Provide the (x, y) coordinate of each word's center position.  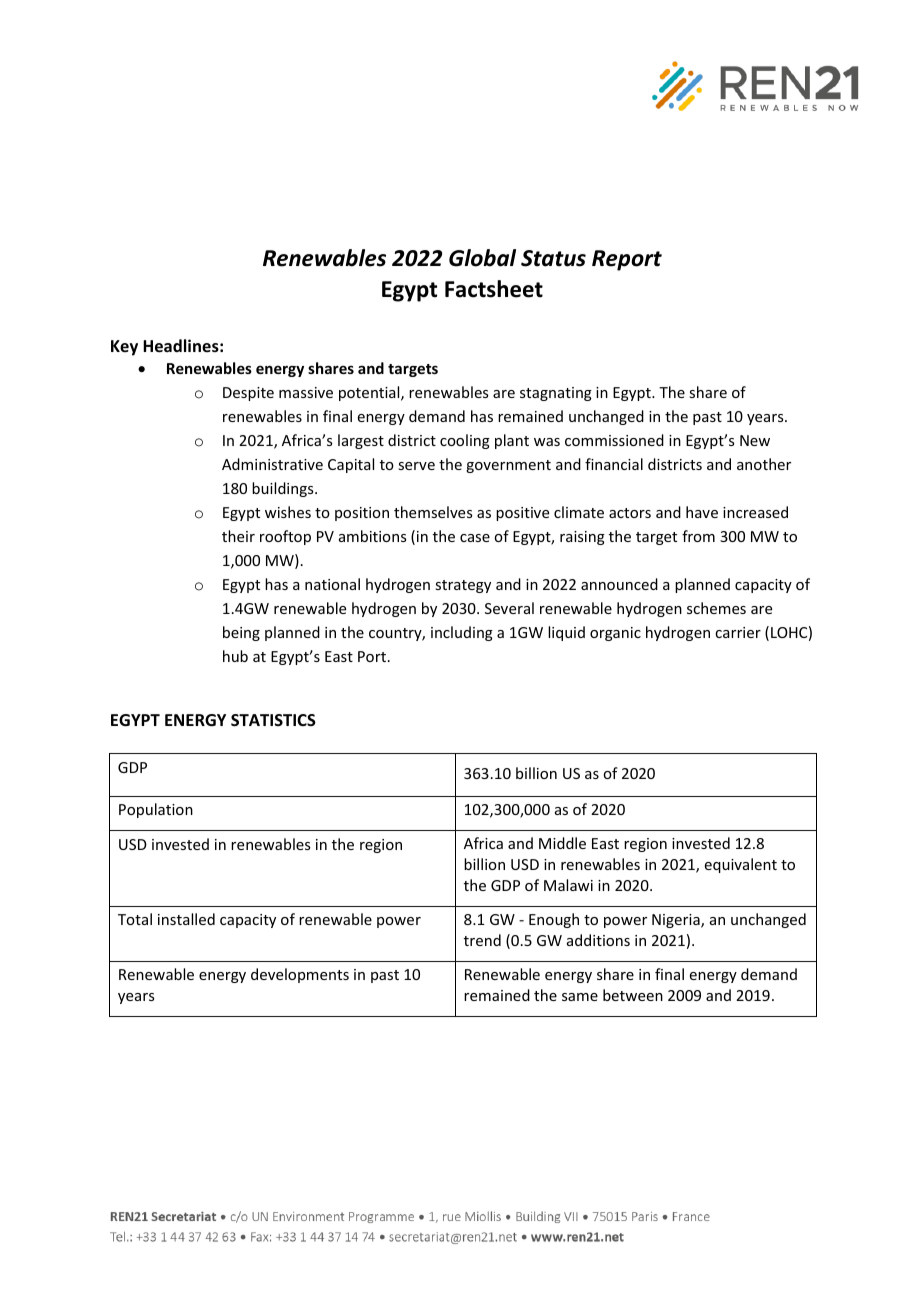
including (462, 633)
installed (186, 919)
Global (482, 258)
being (241, 633)
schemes (716, 608)
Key (124, 348)
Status (553, 258)
